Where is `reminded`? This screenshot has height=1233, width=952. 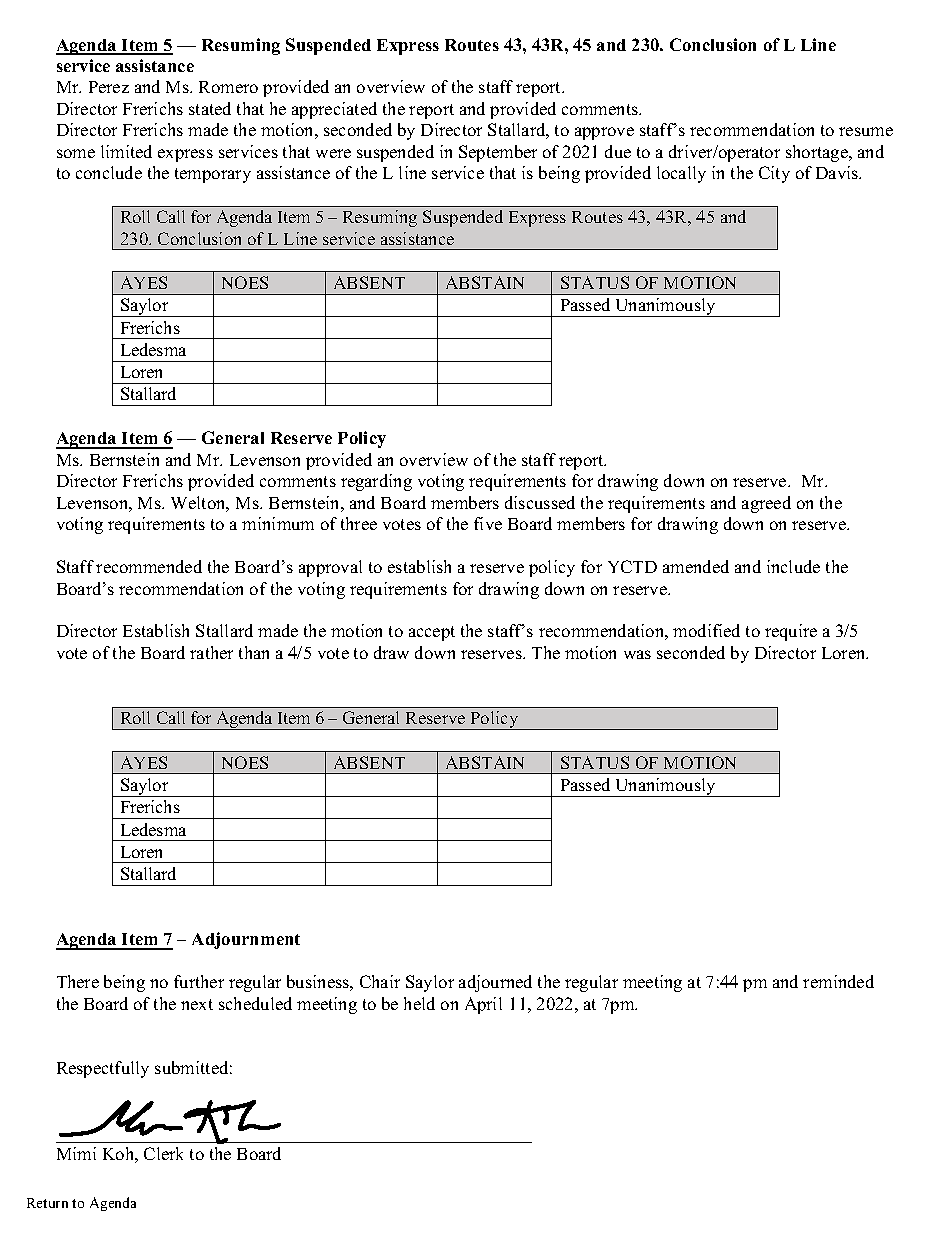 reminded is located at coordinates (838, 981).
